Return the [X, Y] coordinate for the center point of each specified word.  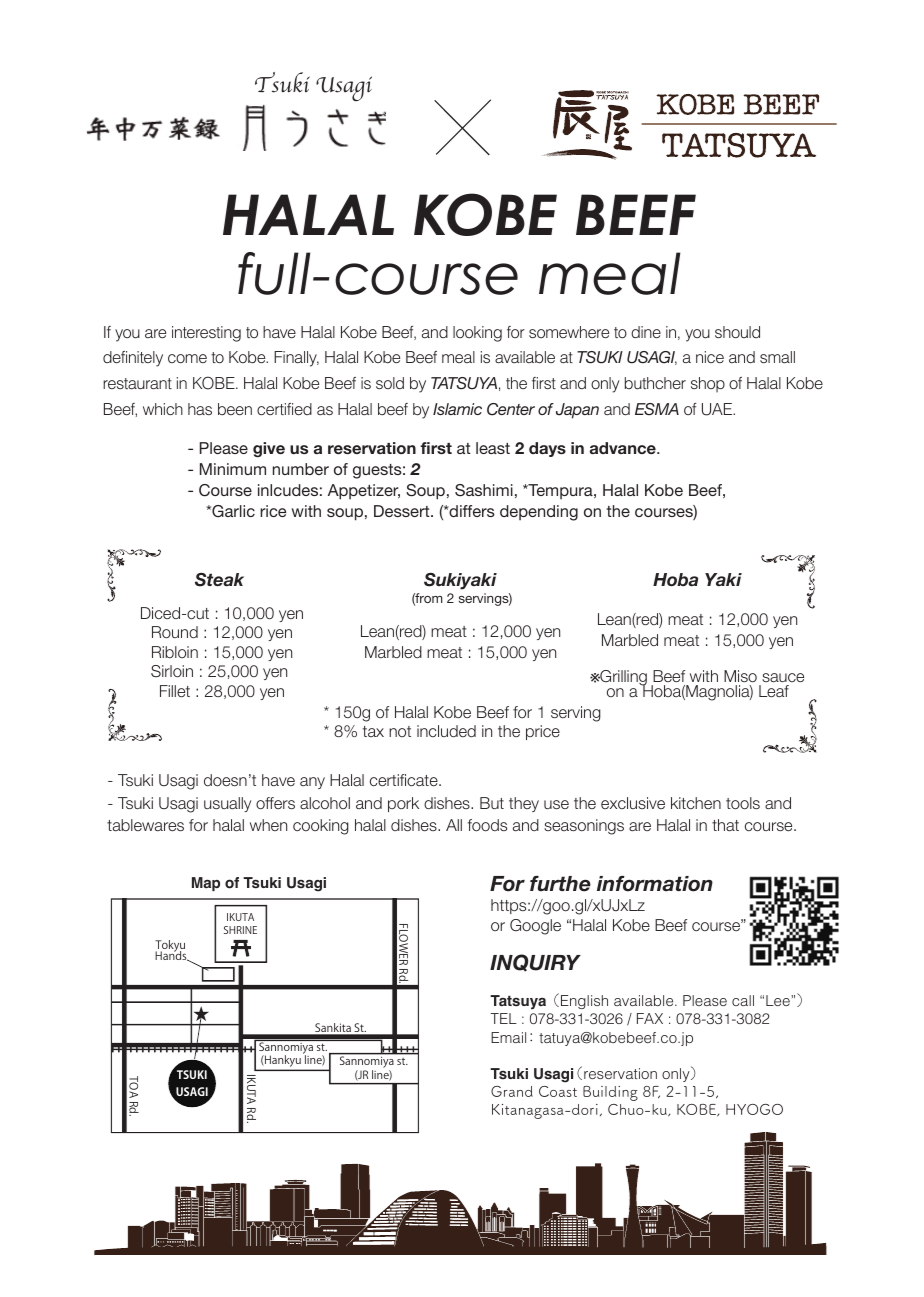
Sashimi [484, 490]
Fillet [175, 691]
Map [206, 884]
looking [477, 334]
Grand [512, 1091]
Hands [172, 955]
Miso [740, 676]
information [655, 884]
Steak [219, 580]
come [187, 358]
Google [535, 927]
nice [710, 357]
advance [624, 448]
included [446, 731]
